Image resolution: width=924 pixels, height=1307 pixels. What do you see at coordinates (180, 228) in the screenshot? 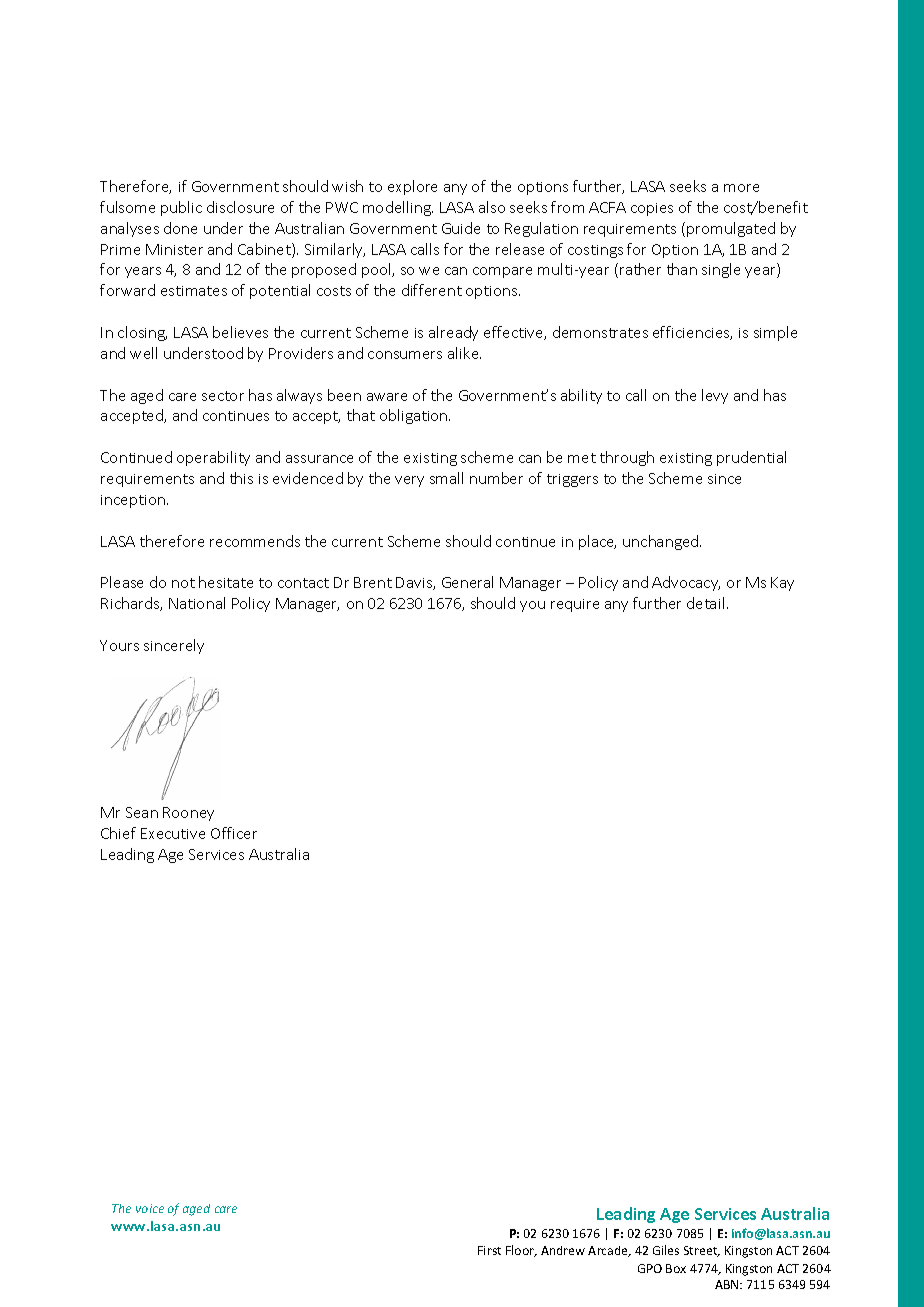
I see `done` at bounding box center [180, 228].
